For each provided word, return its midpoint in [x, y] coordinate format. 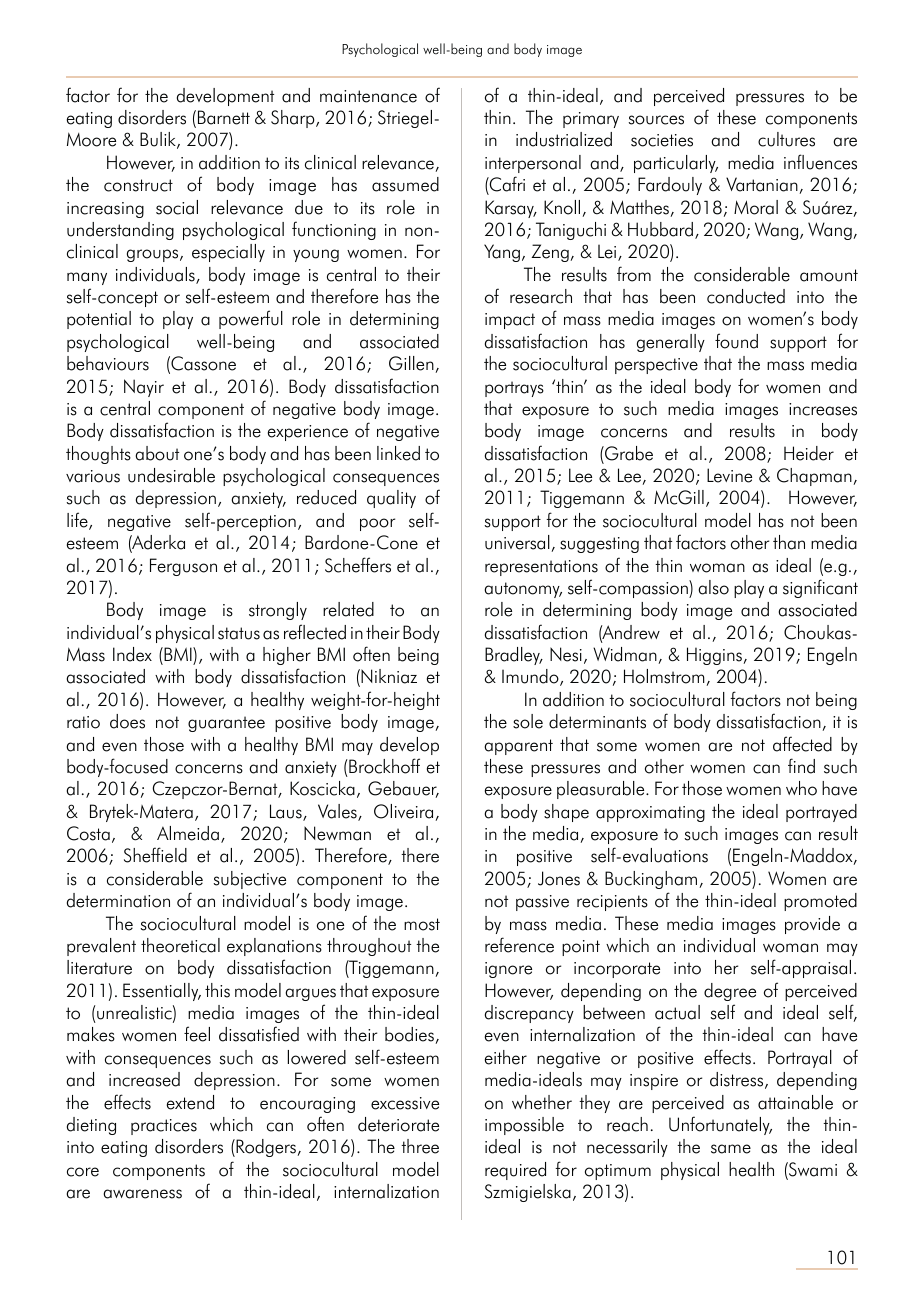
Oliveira [405, 812]
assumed [405, 184]
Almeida [188, 833]
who [801, 788]
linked [398, 453]
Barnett [224, 117]
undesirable [171, 475]
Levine [729, 475]
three [420, 1146]
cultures [786, 139]
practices [164, 1127]
